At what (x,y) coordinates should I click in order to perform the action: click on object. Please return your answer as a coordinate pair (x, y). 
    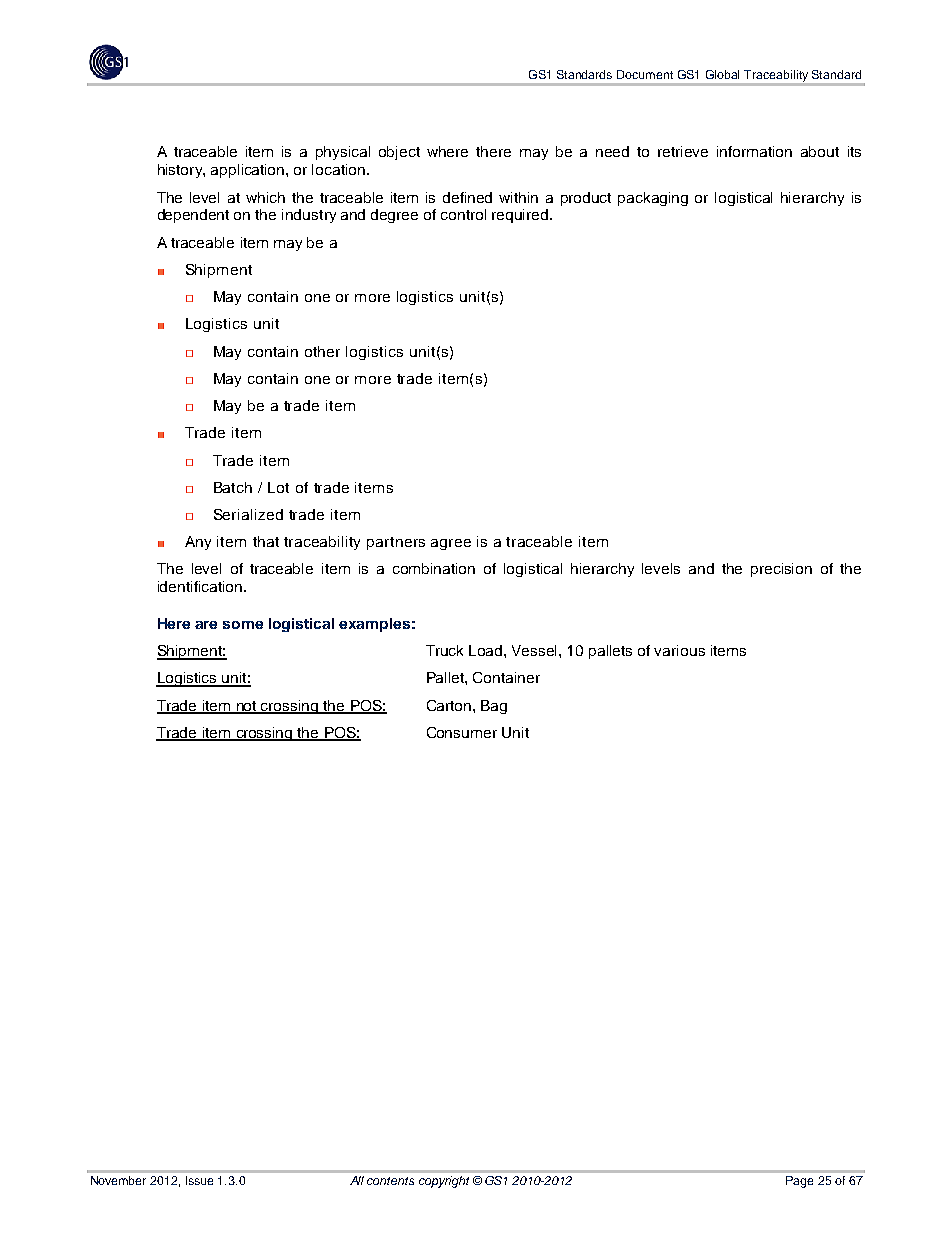
    Looking at the image, I should click on (399, 153).
